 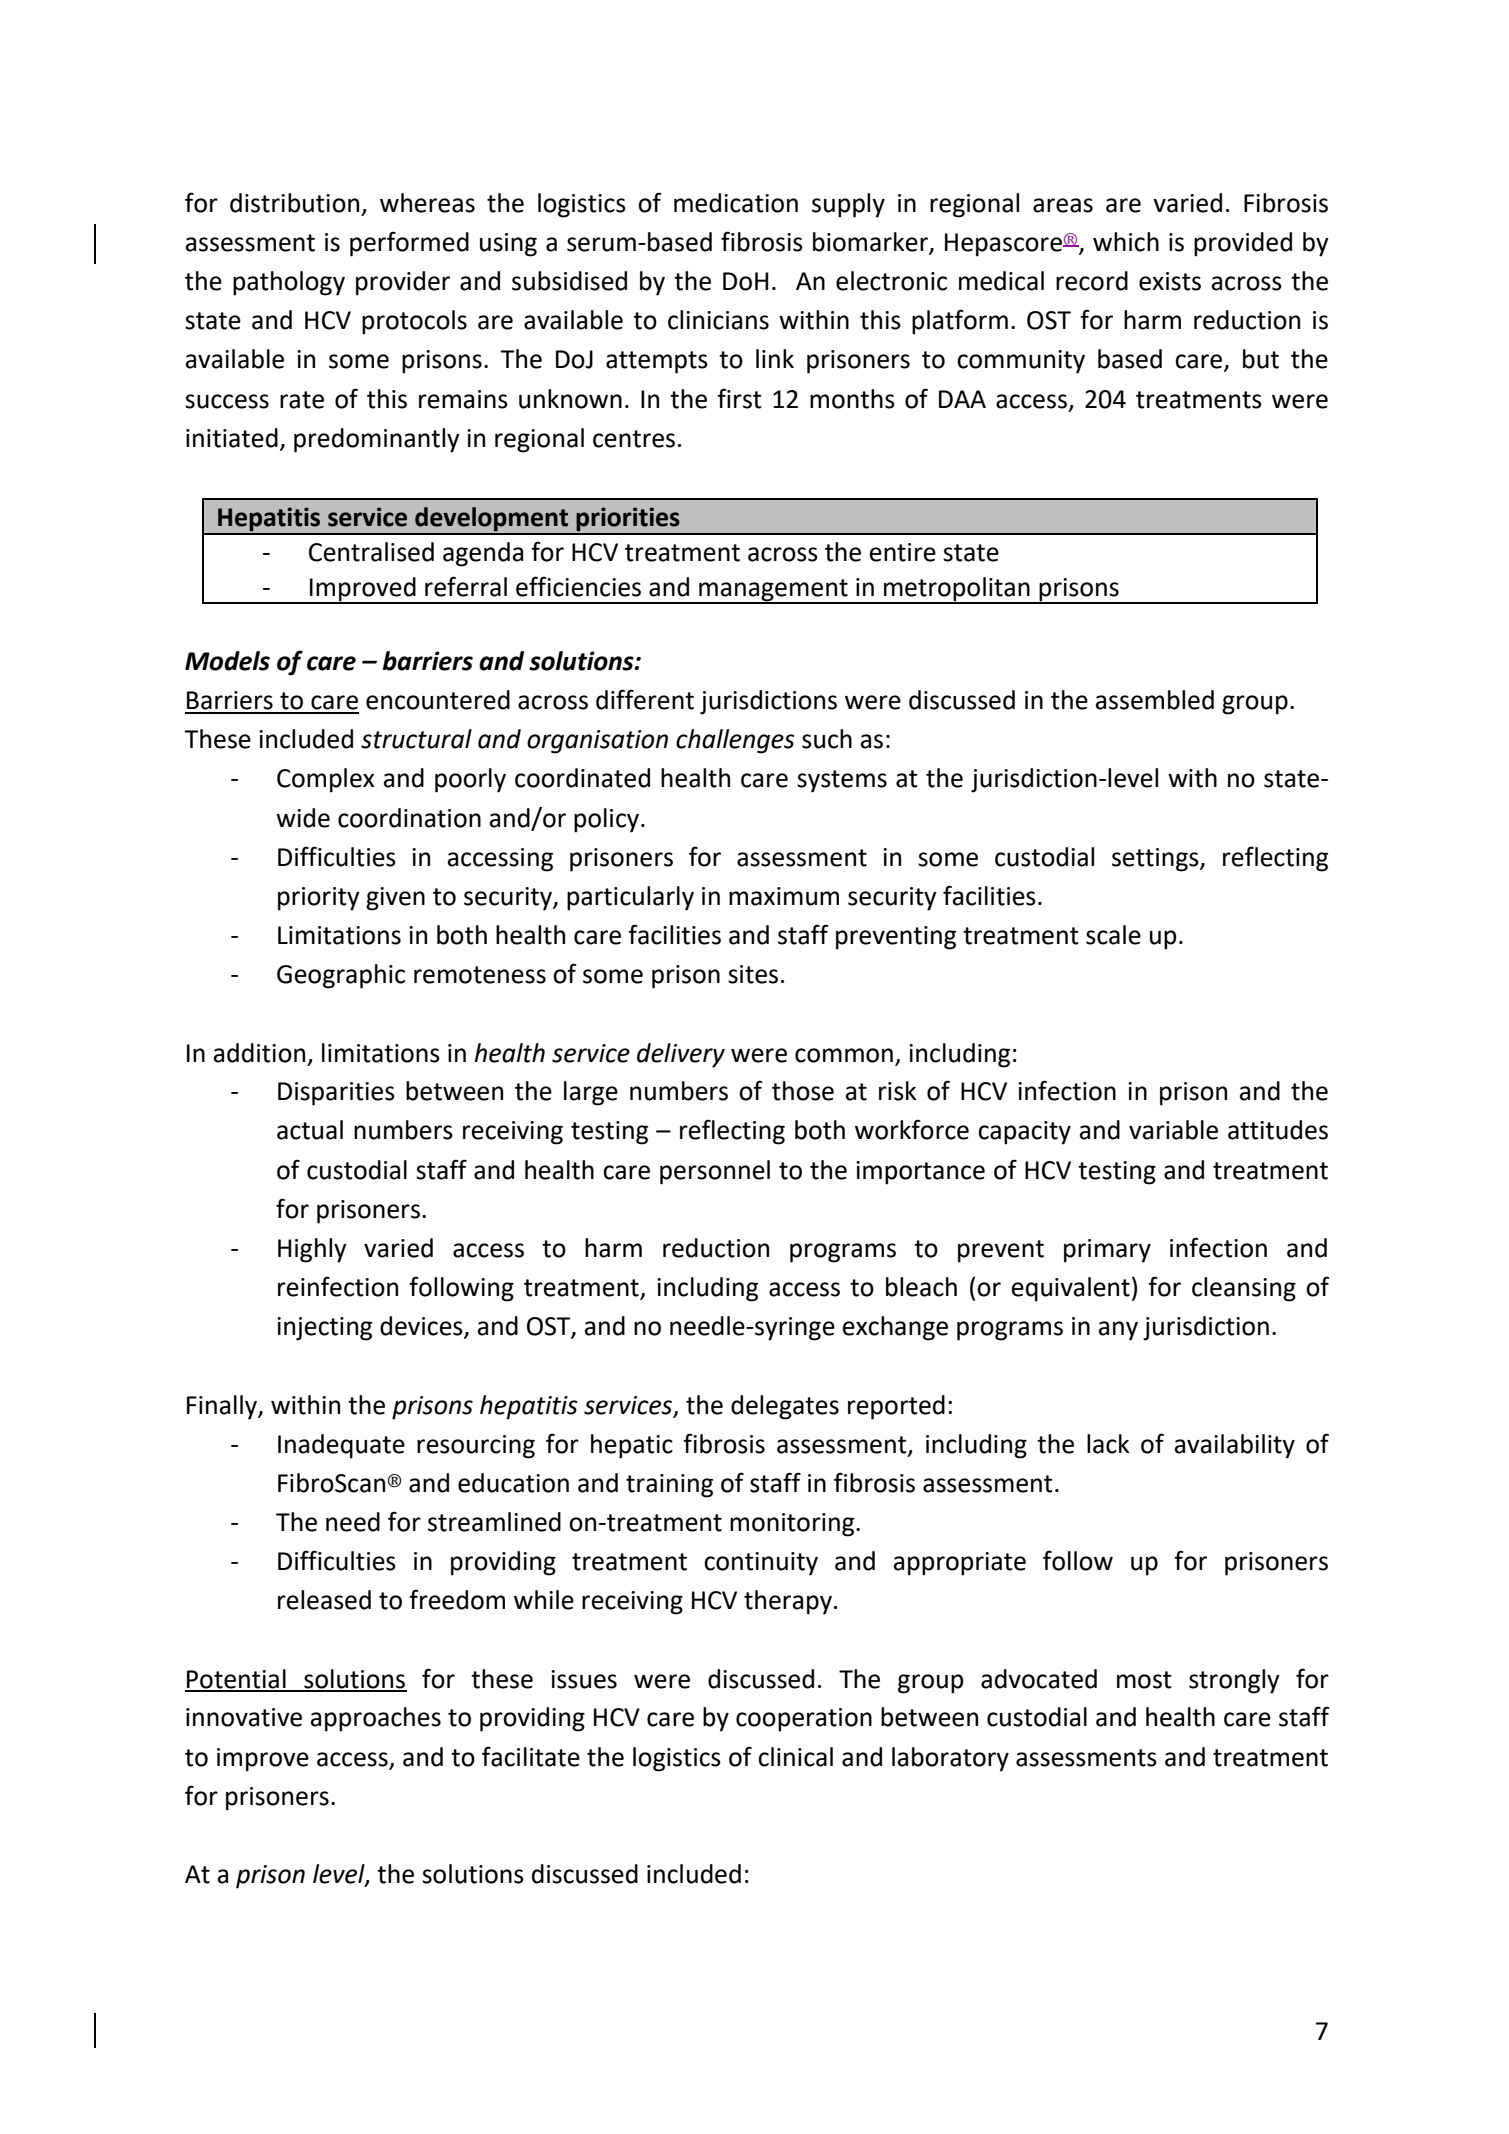 What do you see at coordinates (753, 974) in the screenshot?
I see `sites` at bounding box center [753, 974].
